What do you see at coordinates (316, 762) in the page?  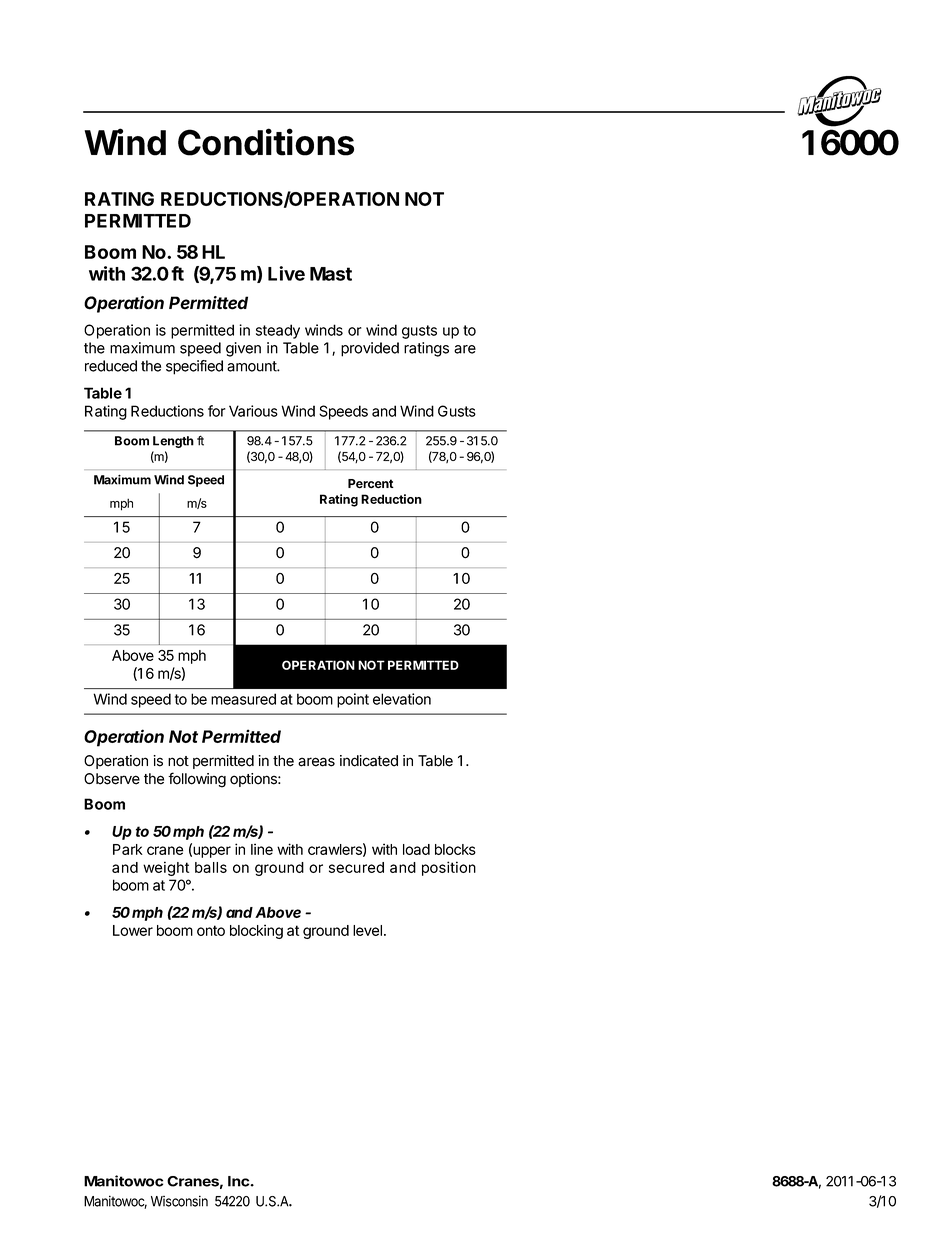 I see `areas` at bounding box center [316, 762].
